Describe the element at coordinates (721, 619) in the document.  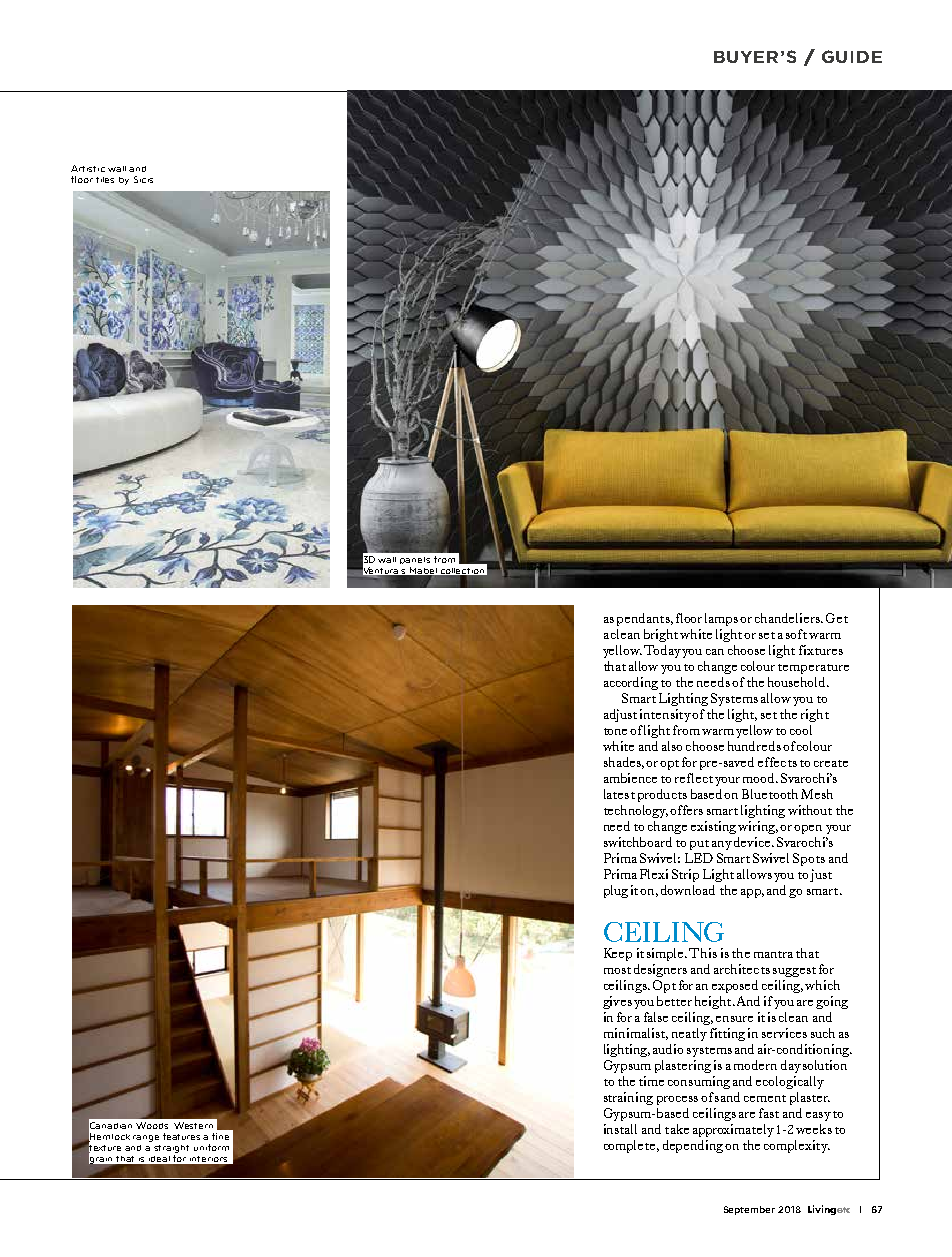
I see `lamps` at that location.
